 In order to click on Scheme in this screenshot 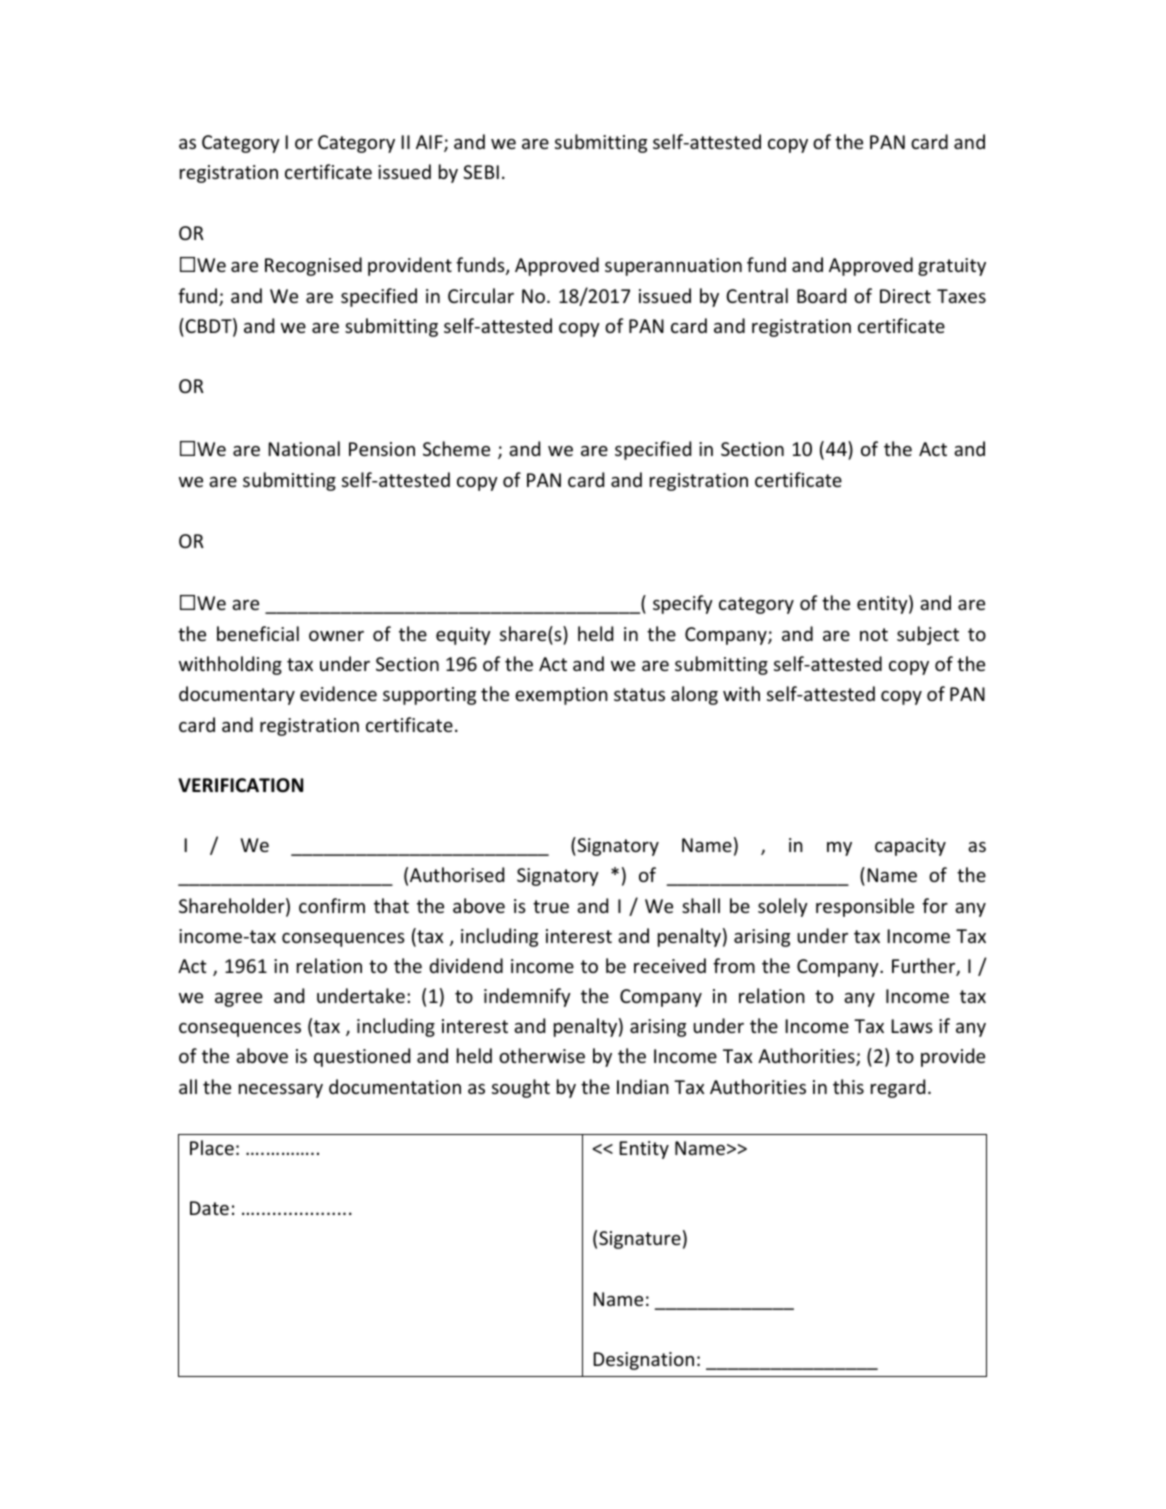, I will do `click(456, 448)`.
